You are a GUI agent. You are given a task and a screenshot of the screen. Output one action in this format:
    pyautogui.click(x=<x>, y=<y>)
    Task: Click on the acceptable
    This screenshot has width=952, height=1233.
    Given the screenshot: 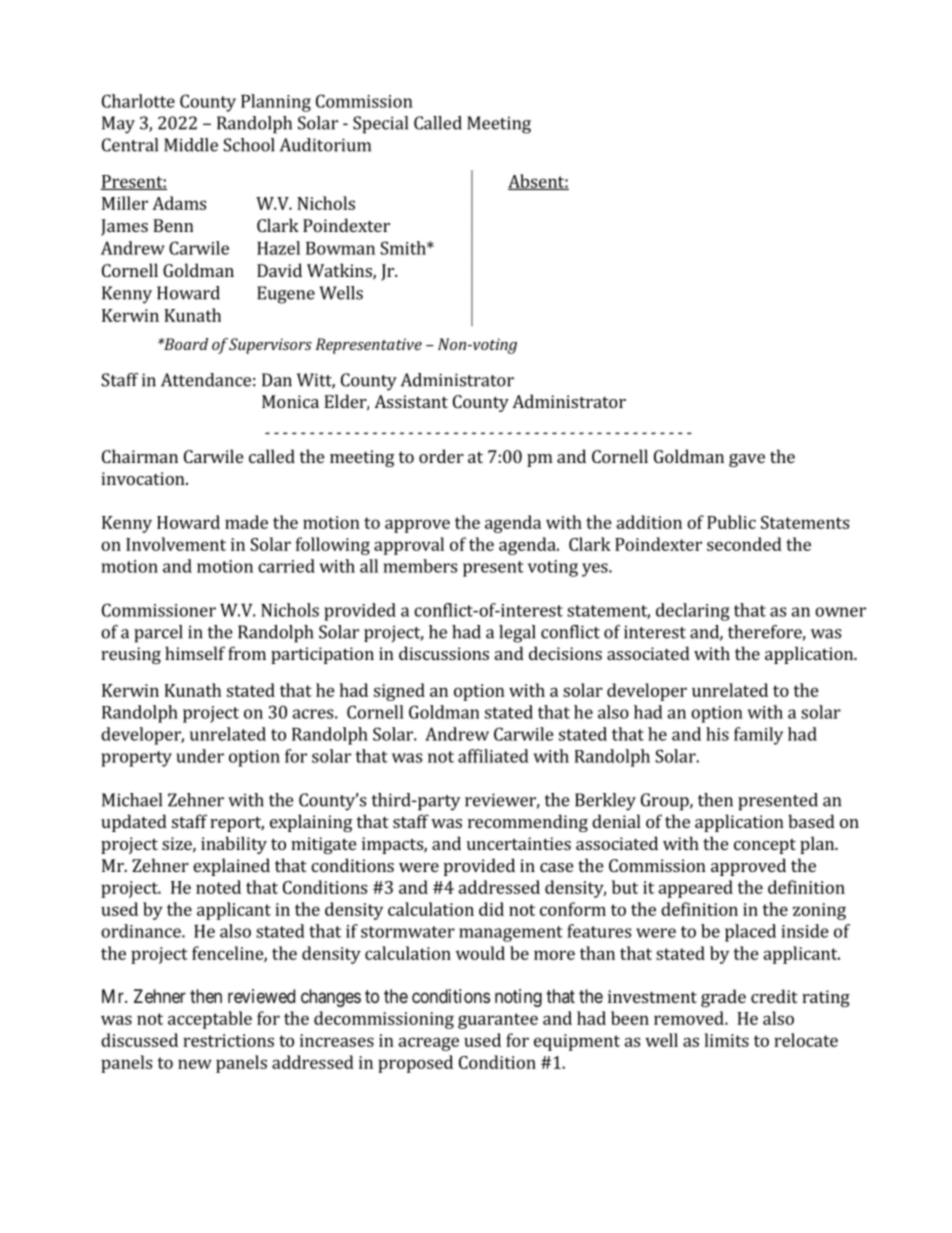 What is the action you would take?
    pyautogui.click(x=210, y=1020)
